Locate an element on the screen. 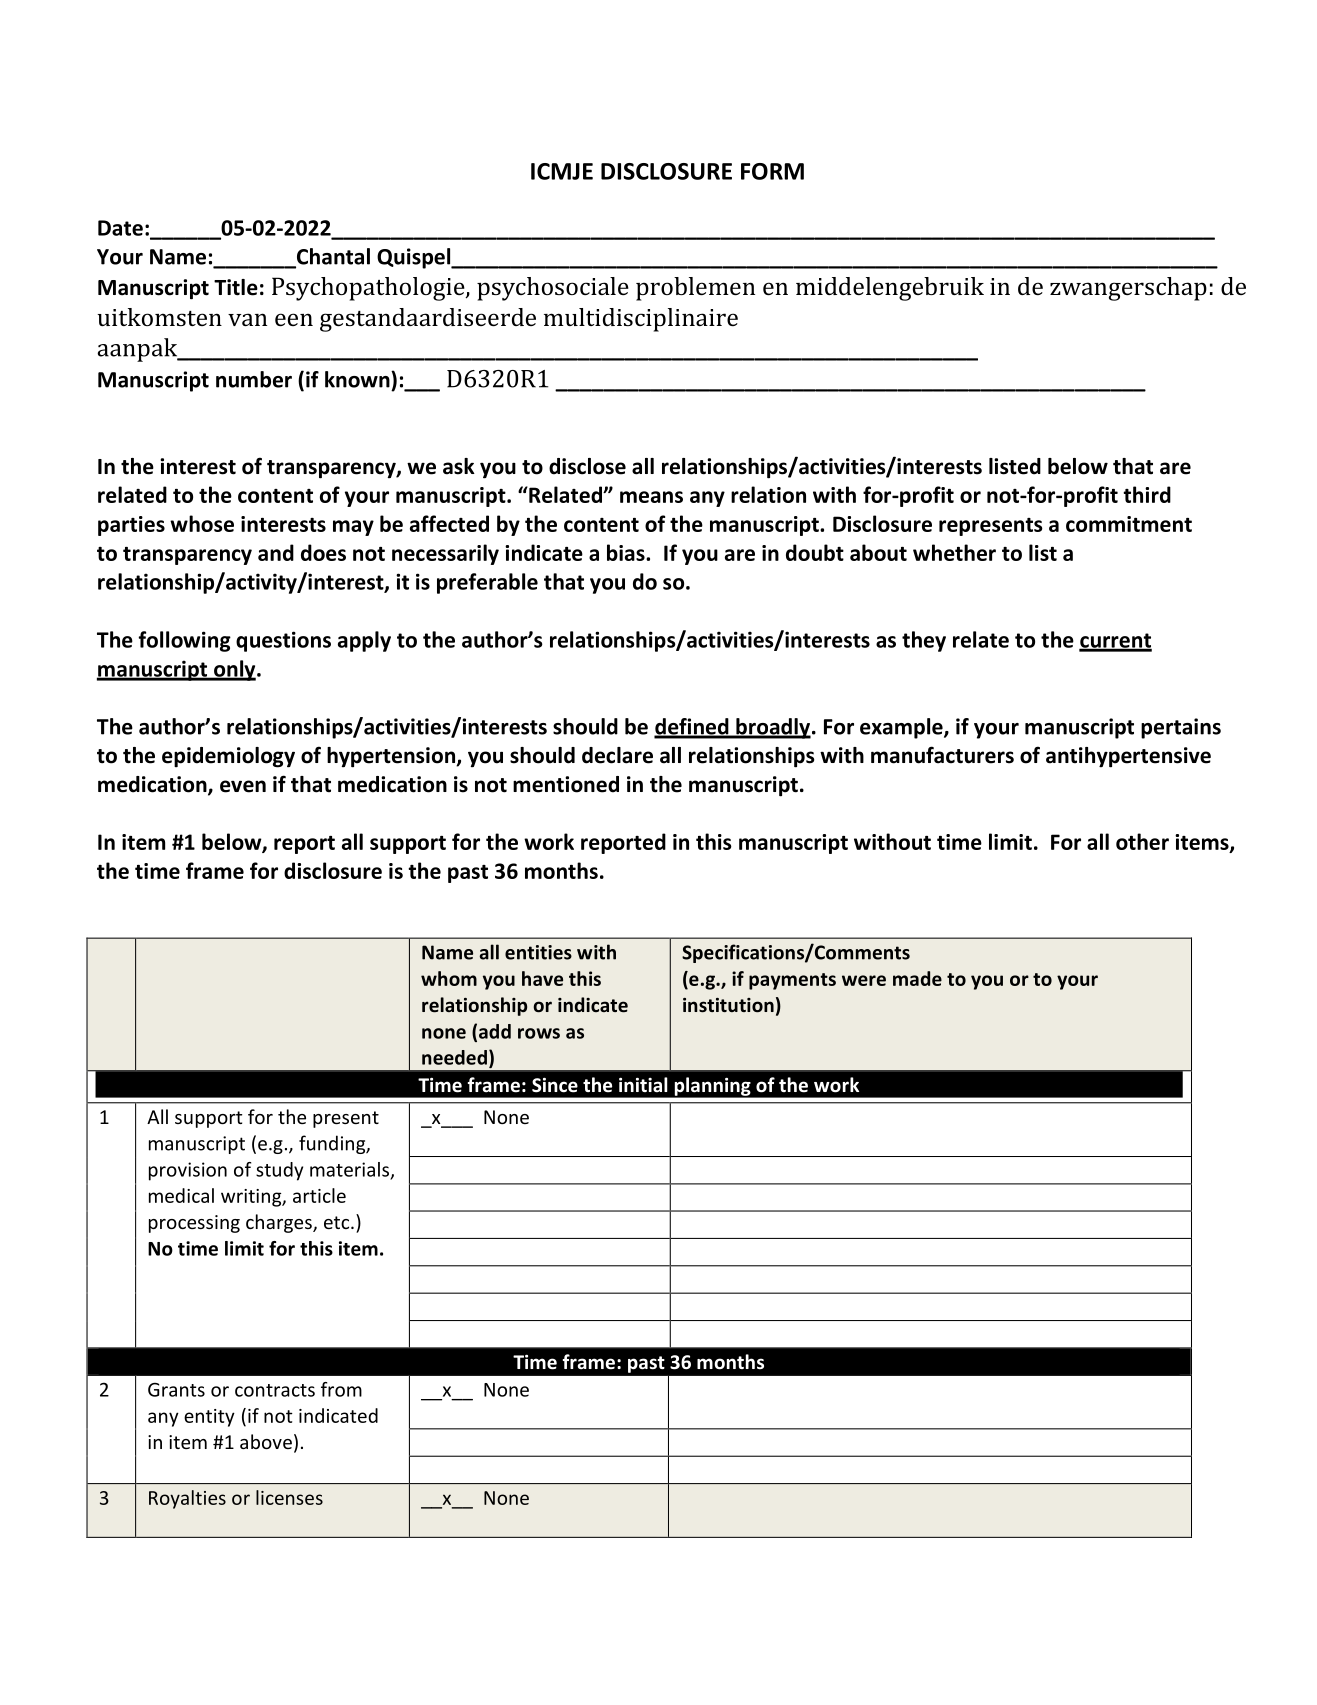 This screenshot has height=1705, width=1317. third is located at coordinates (1147, 494).
